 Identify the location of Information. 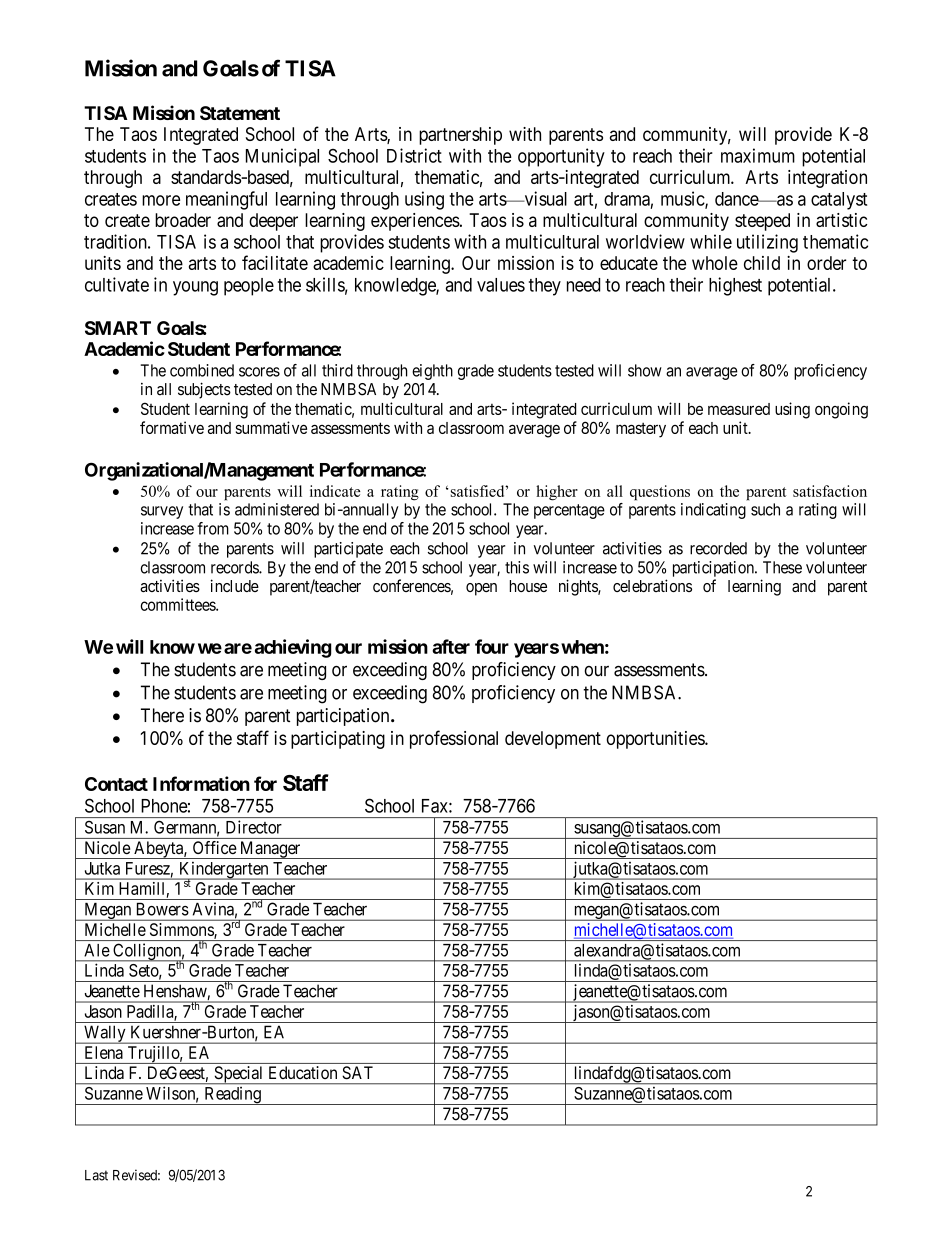
(201, 783).
